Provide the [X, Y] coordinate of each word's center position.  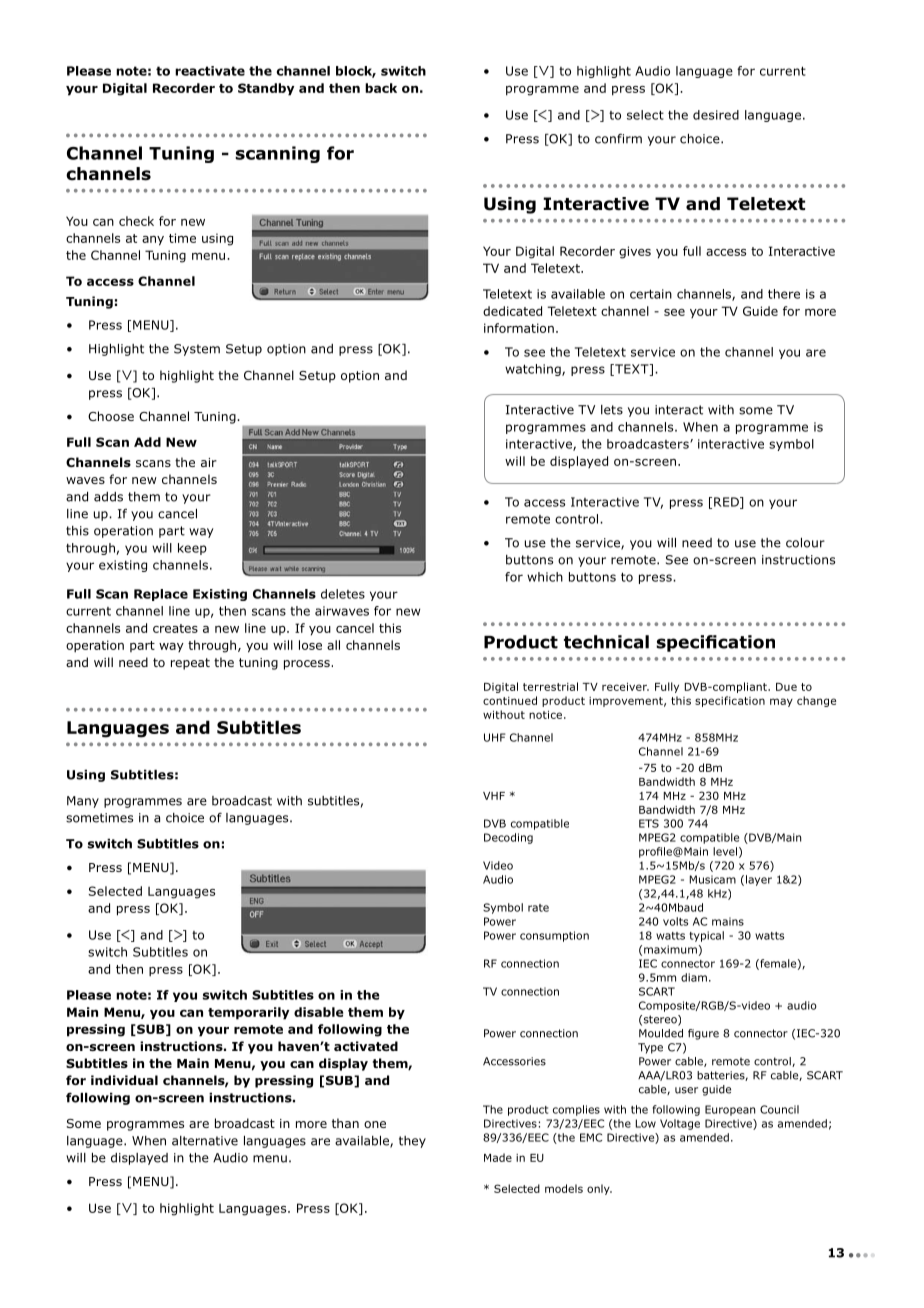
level [725, 851]
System [197, 350]
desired [716, 115]
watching [534, 370]
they [412, 1142]
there [784, 294]
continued [510, 700]
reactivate [210, 71]
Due [786, 687]
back [381, 88]
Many [83, 802]
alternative [205, 1141]
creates [175, 628]
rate [538, 908]
